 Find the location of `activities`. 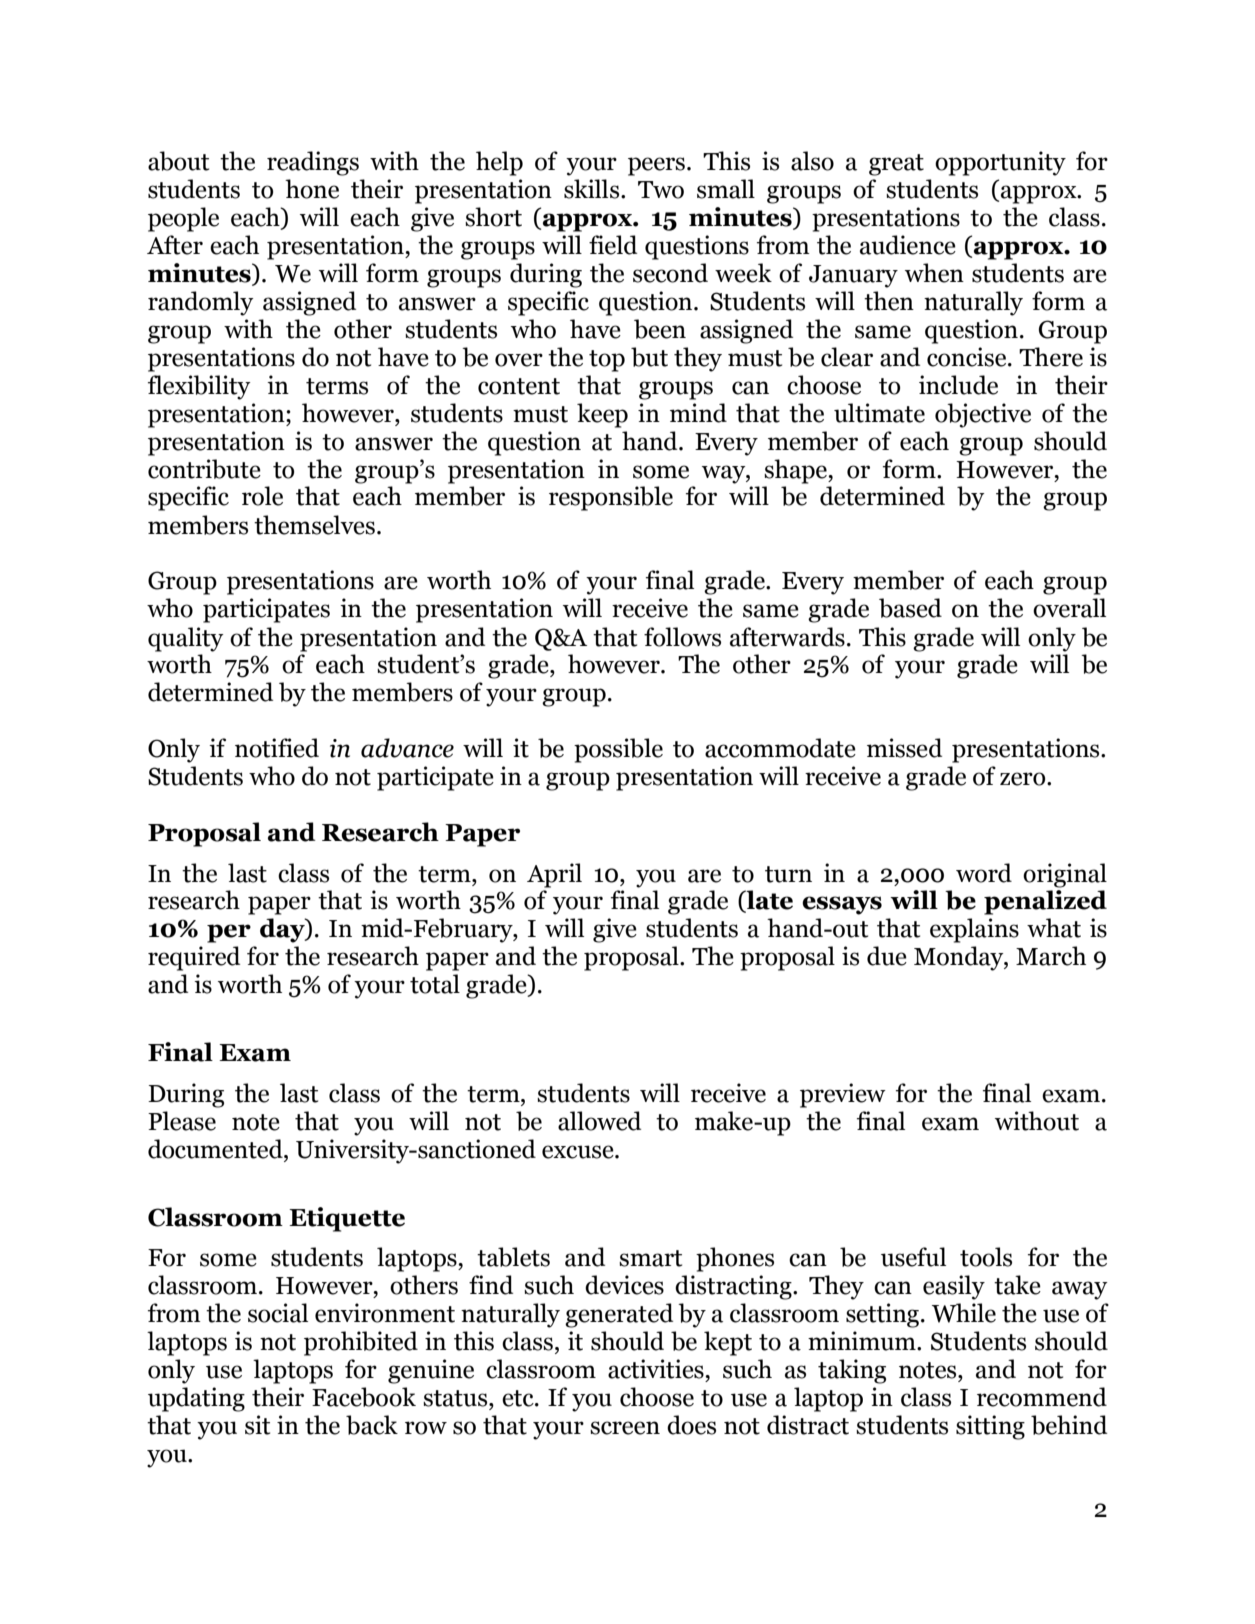

activities is located at coordinates (657, 1369).
